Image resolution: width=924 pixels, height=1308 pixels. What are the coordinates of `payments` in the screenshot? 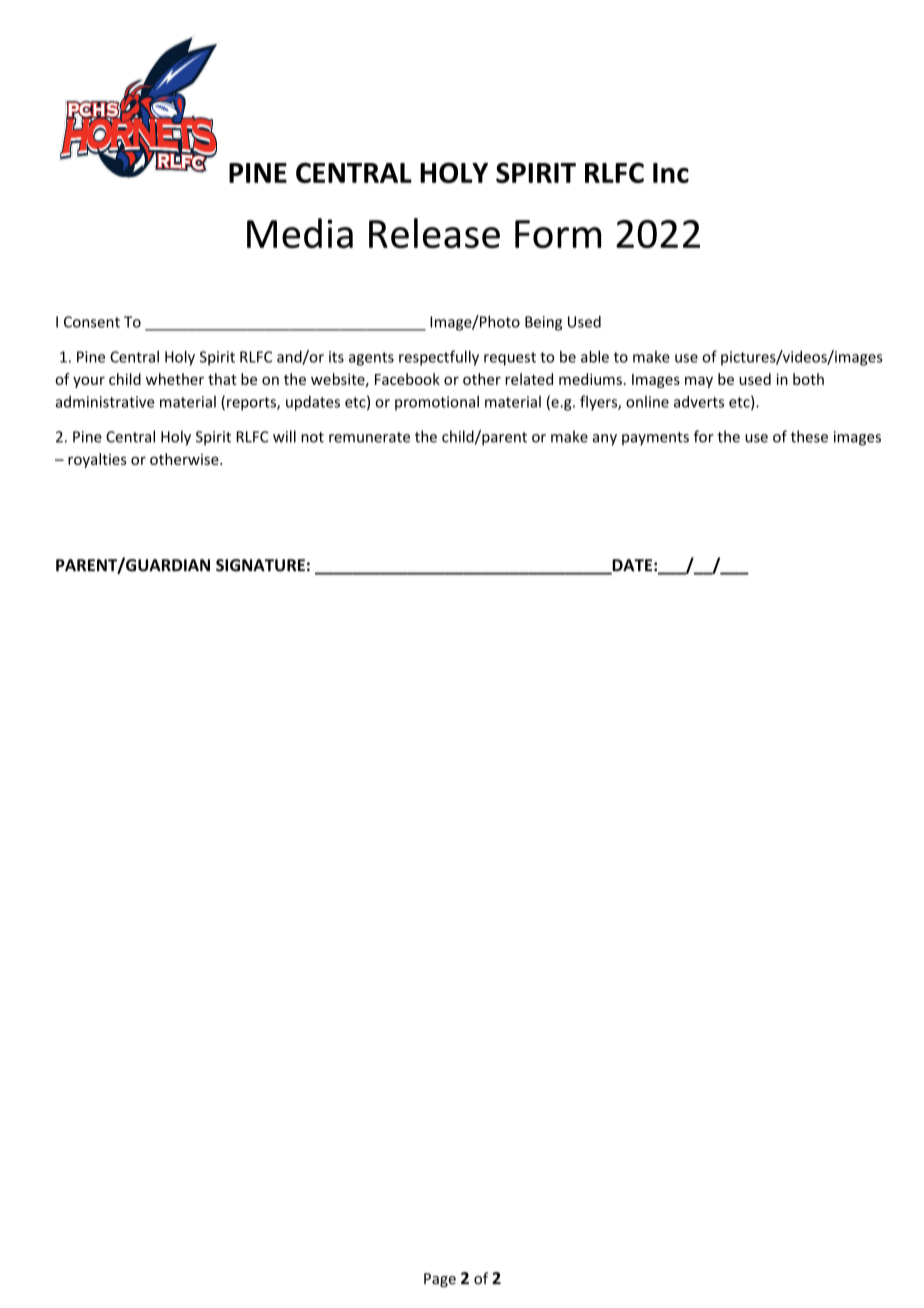 It's located at (655, 439).
